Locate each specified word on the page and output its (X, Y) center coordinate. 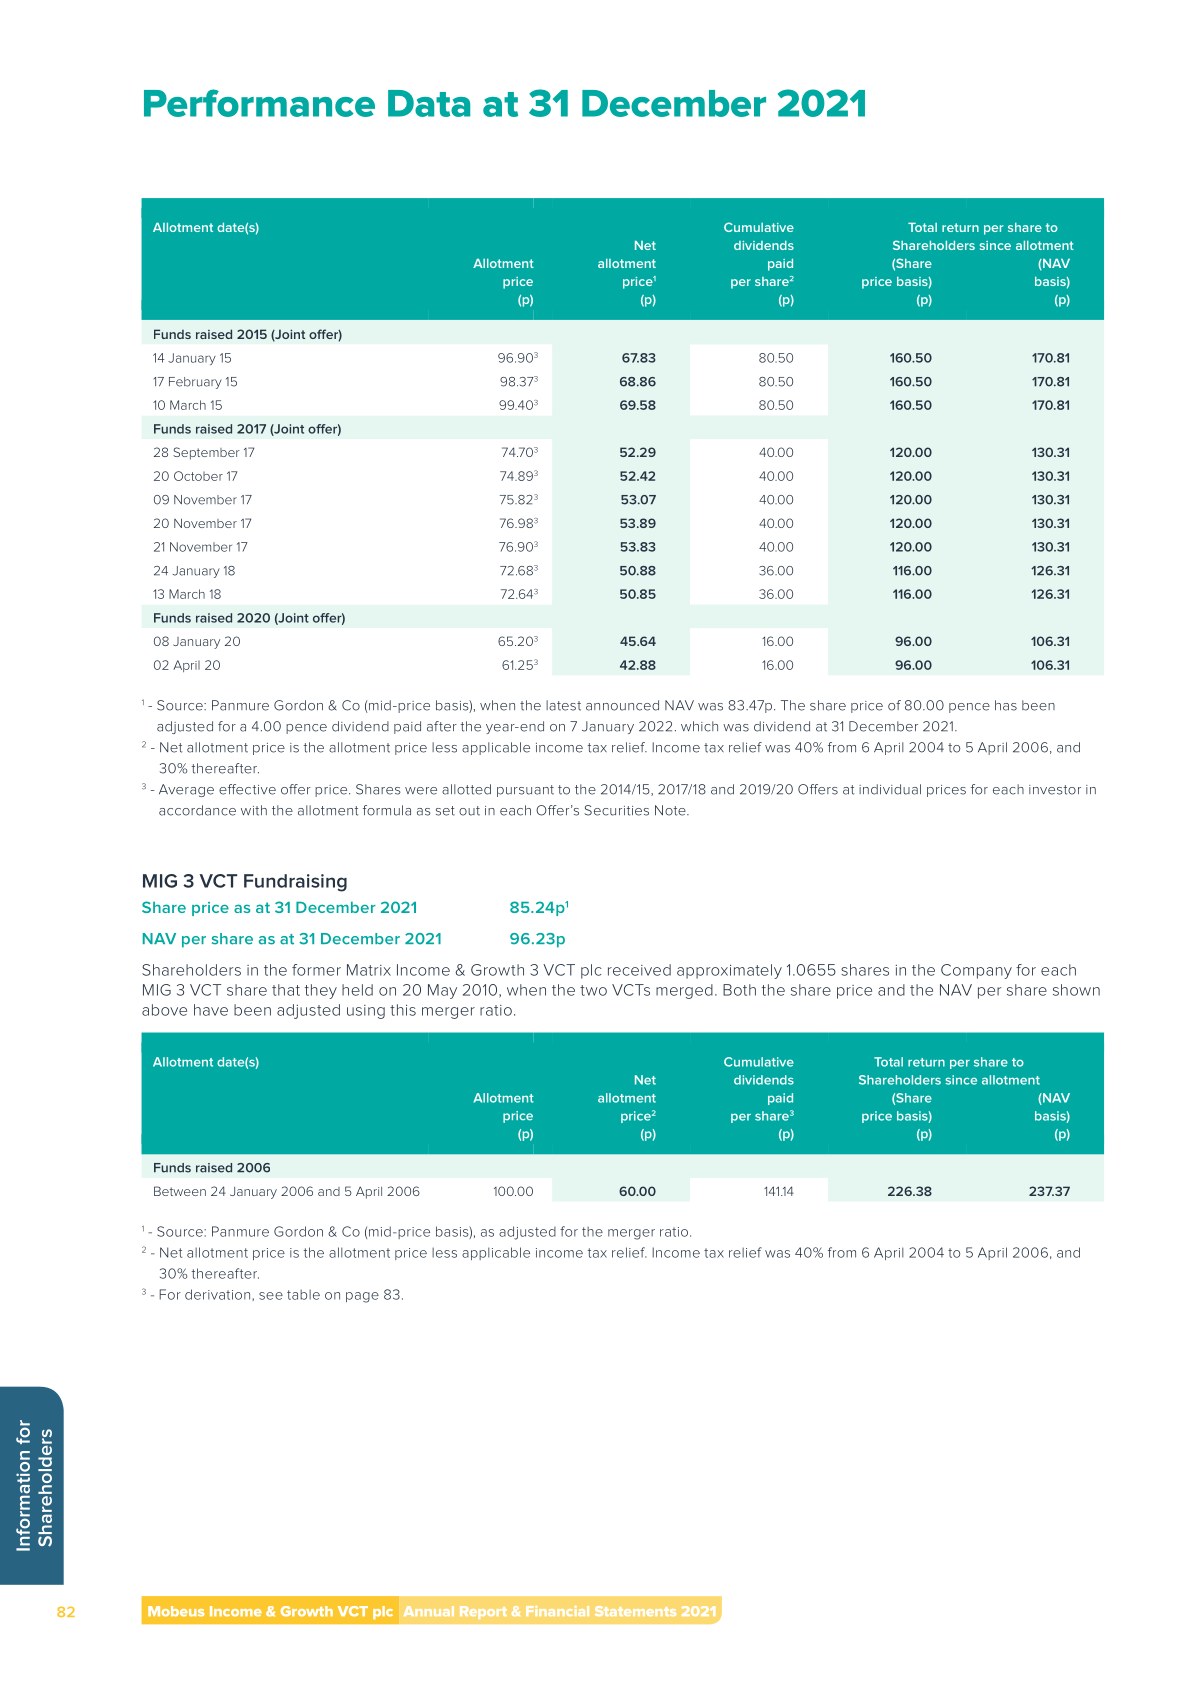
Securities (616, 810)
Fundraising (295, 883)
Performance (259, 103)
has (1006, 705)
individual (890, 789)
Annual (429, 1611)
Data (429, 103)
